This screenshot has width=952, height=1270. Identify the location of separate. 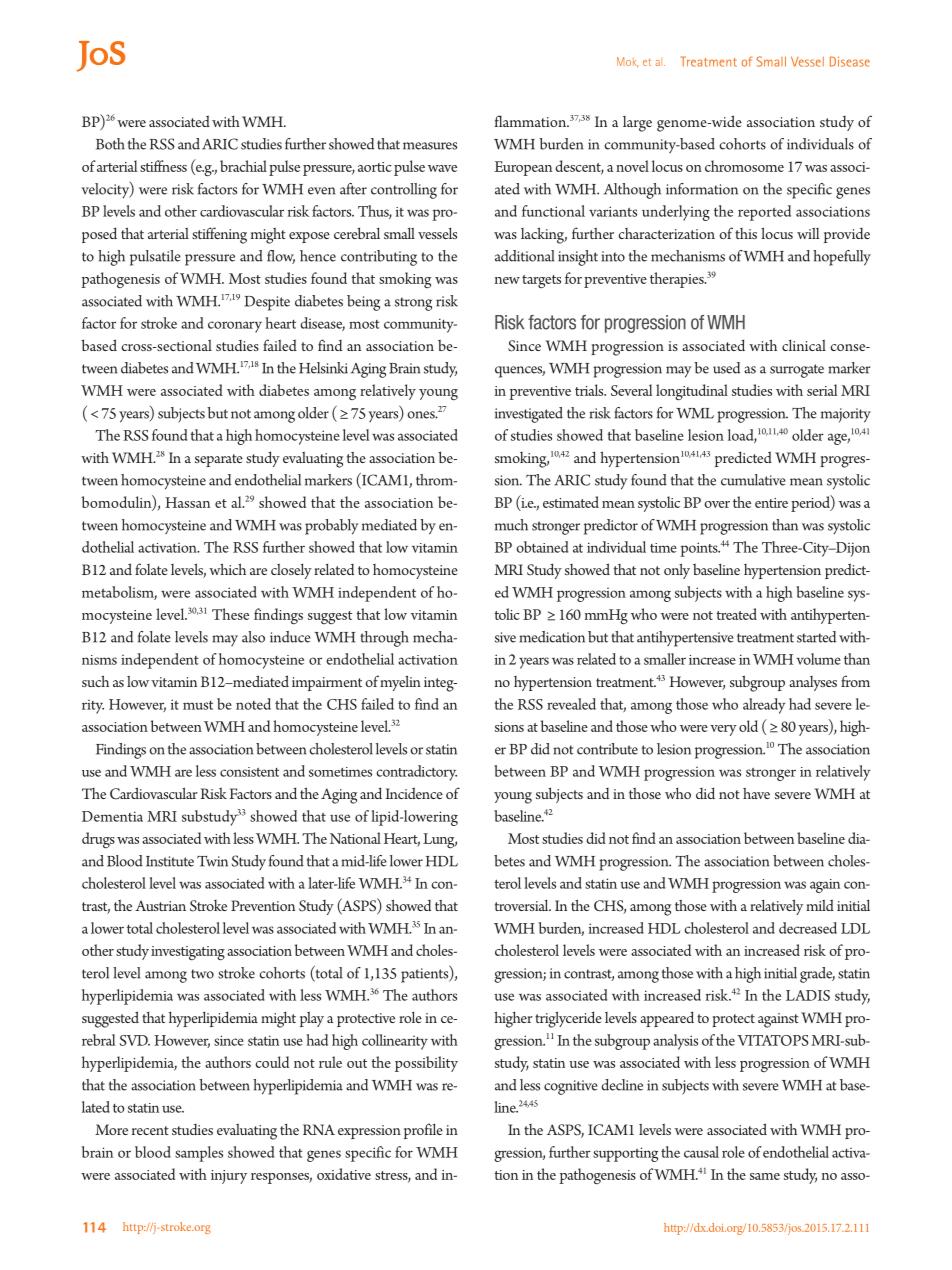
(219, 460).
